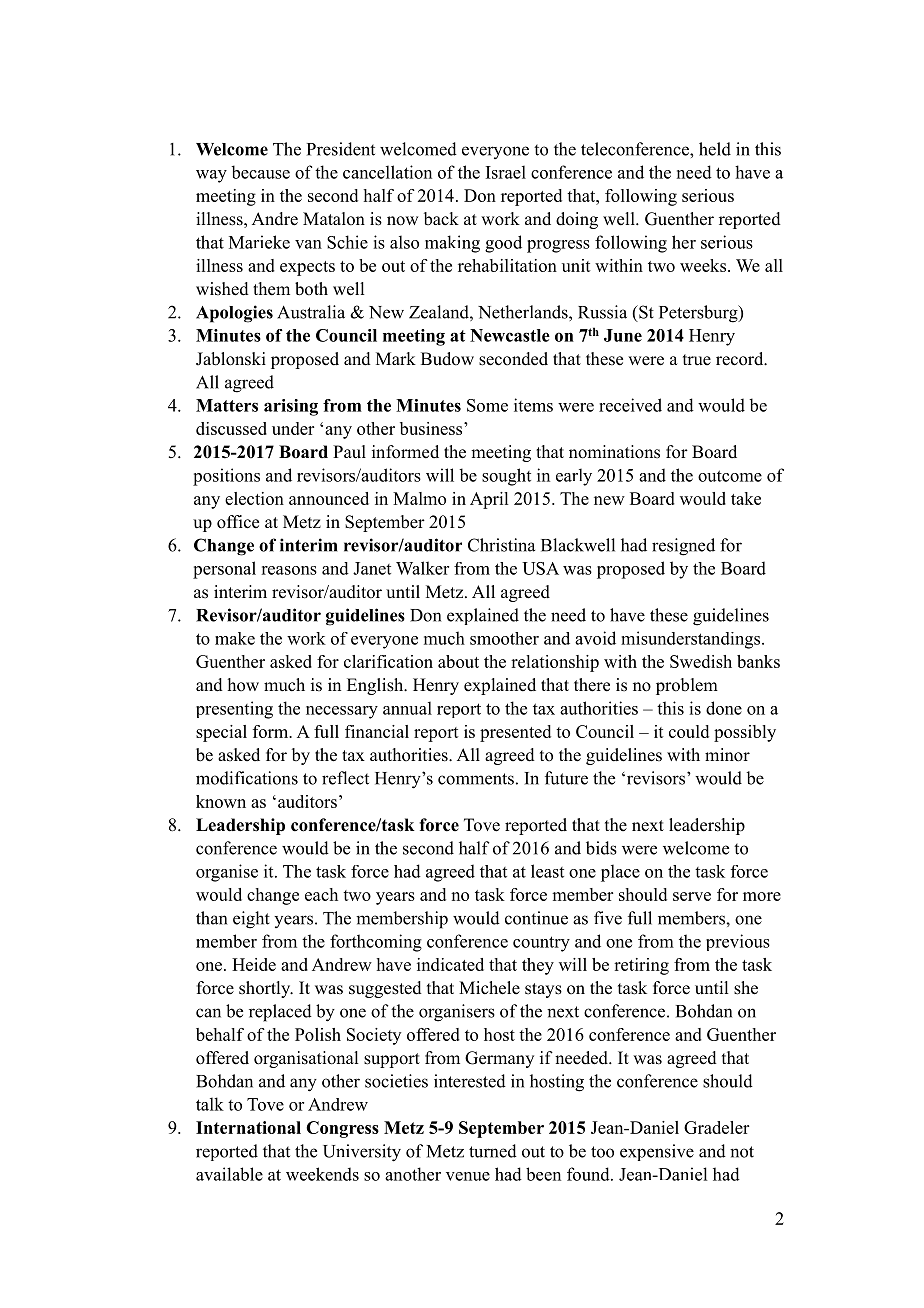 The height and width of the screenshot is (1308, 924). Describe the element at coordinates (701, 661) in the screenshot. I see `Swedish` at that location.
